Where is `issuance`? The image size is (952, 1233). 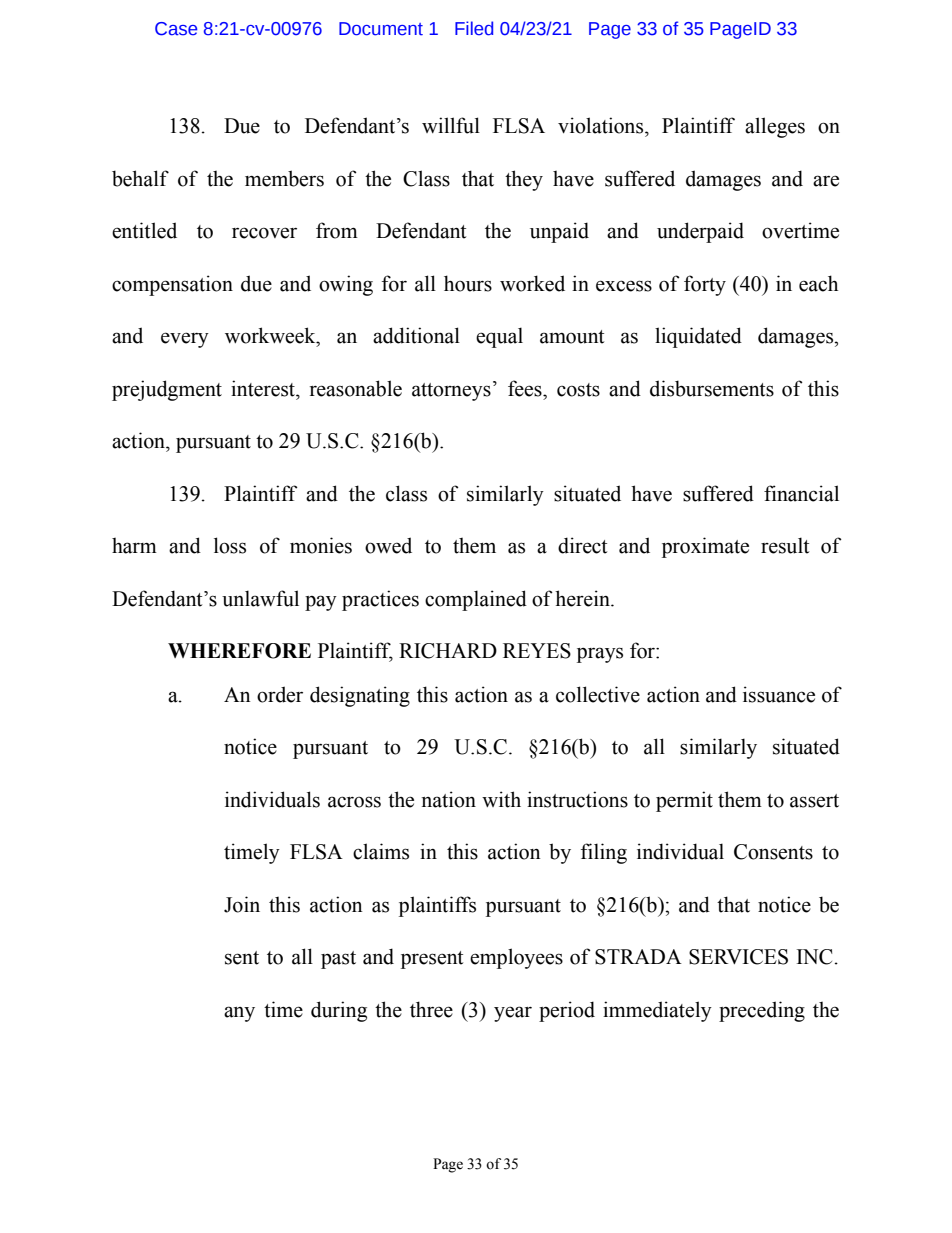 issuance is located at coordinates (779, 694).
